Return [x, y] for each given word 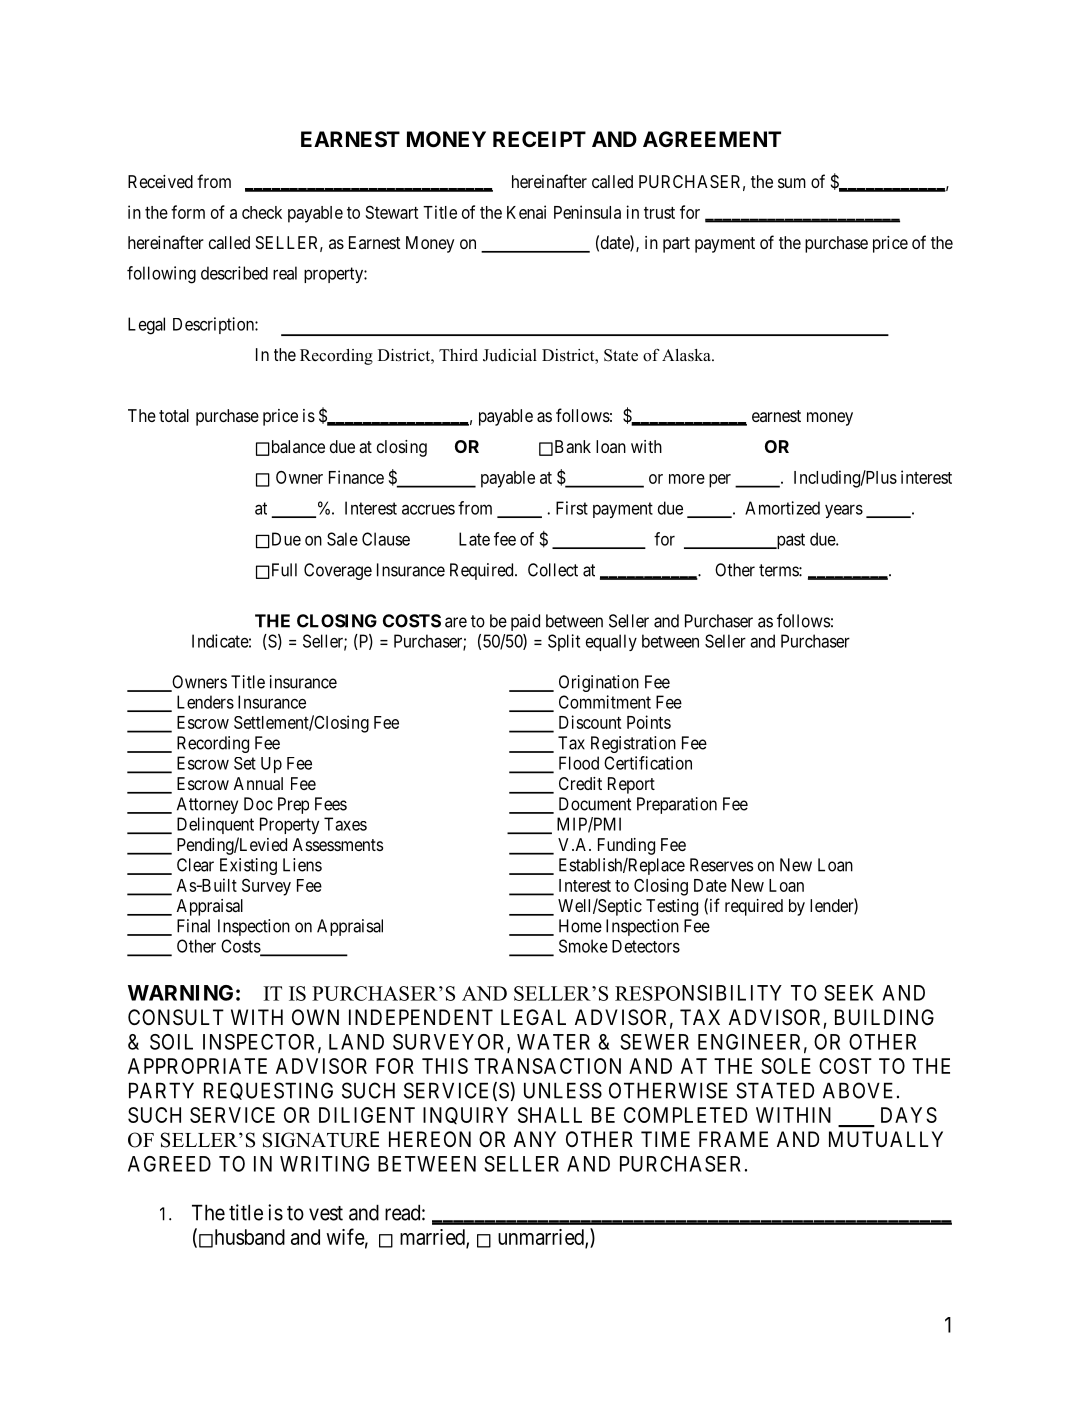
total [174, 415]
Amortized [782, 508]
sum [792, 183]
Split [564, 642]
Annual [258, 783]
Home [580, 926]
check [262, 212]
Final [193, 926]
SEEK [848, 993]
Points [649, 722]
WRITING [324, 1164]
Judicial [510, 355]
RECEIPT [539, 139]
